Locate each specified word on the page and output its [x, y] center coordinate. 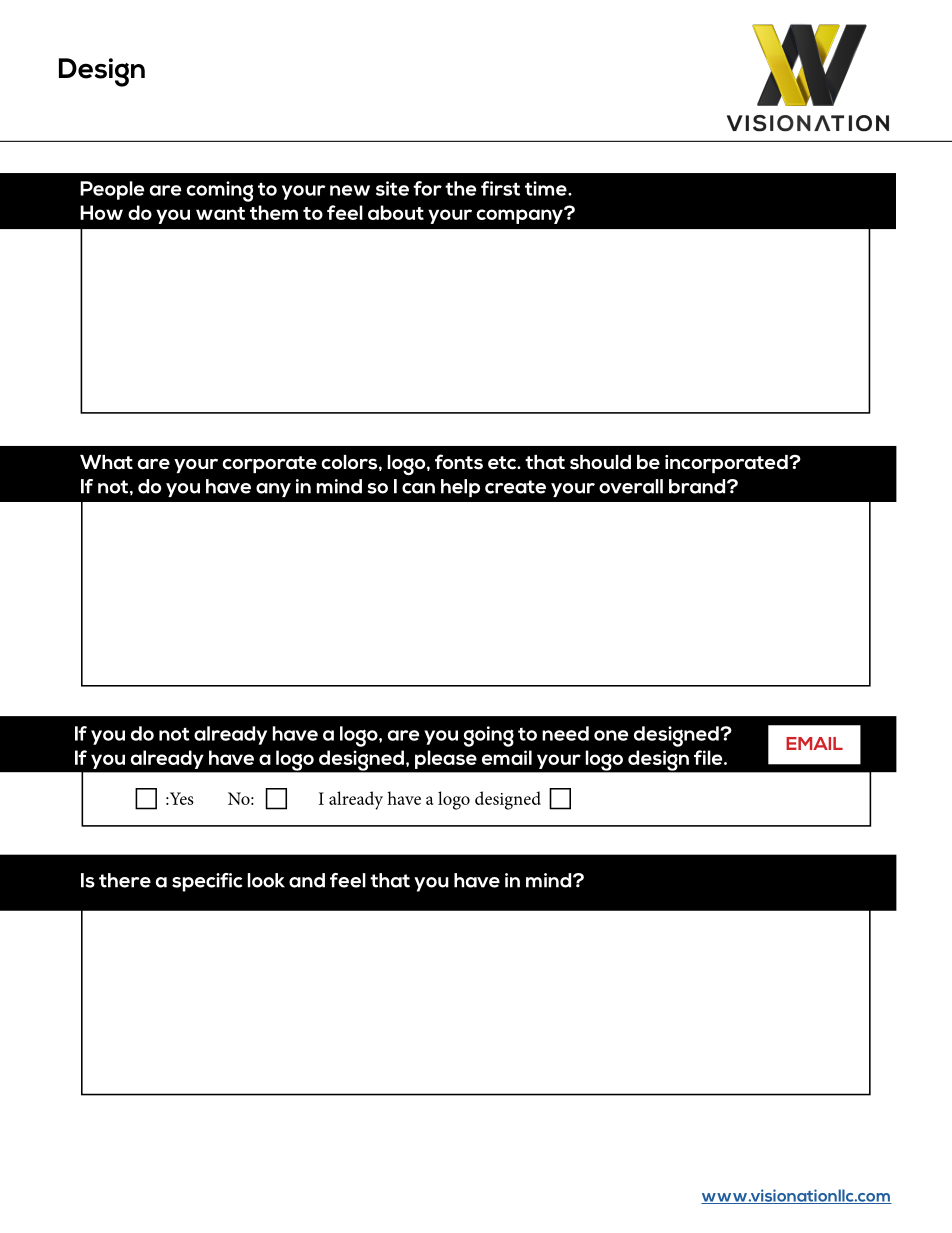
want [220, 213]
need [565, 733]
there [125, 880]
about [396, 212]
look [266, 880]
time [547, 188]
